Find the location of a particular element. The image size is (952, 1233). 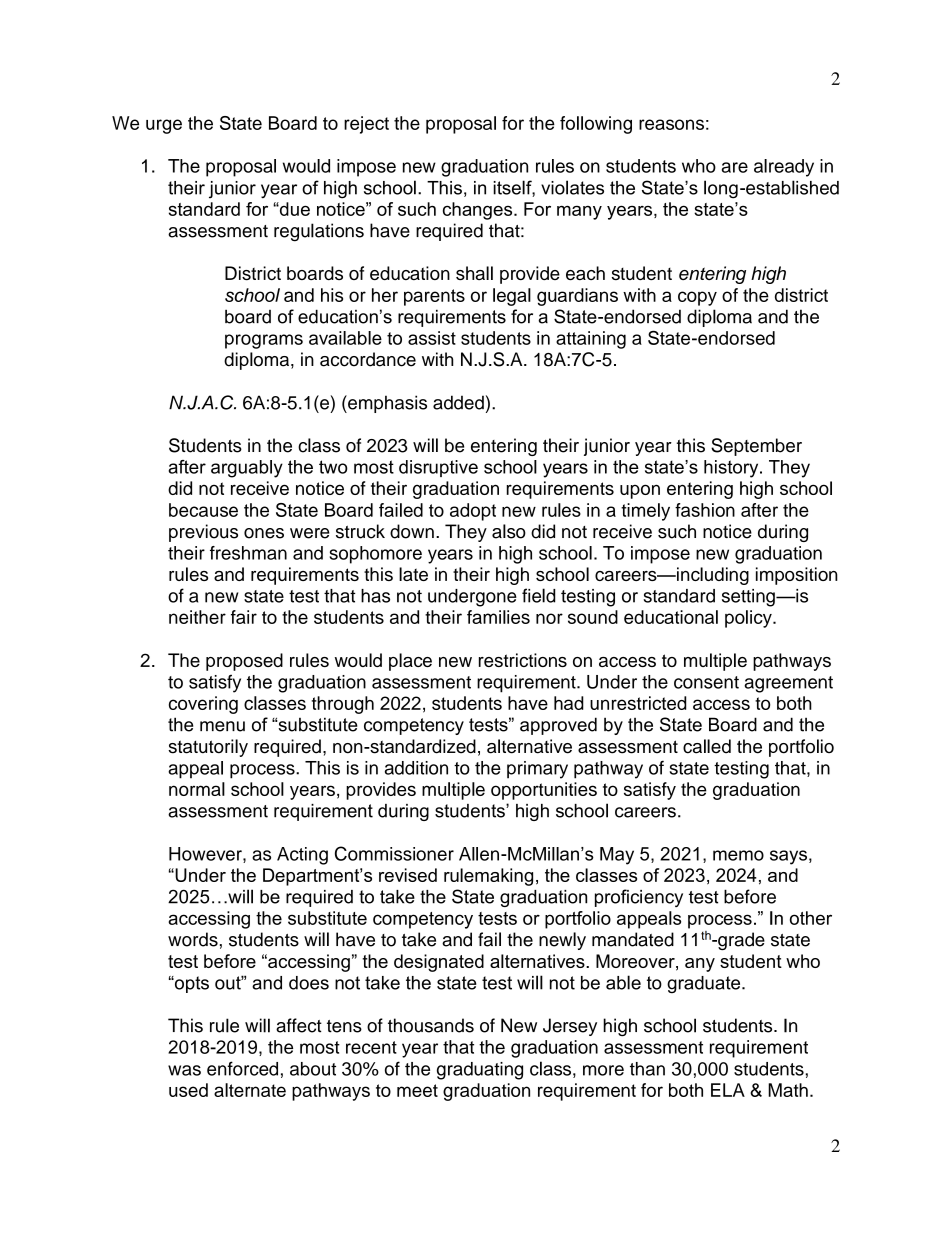

memo is located at coordinates (738, 855).
